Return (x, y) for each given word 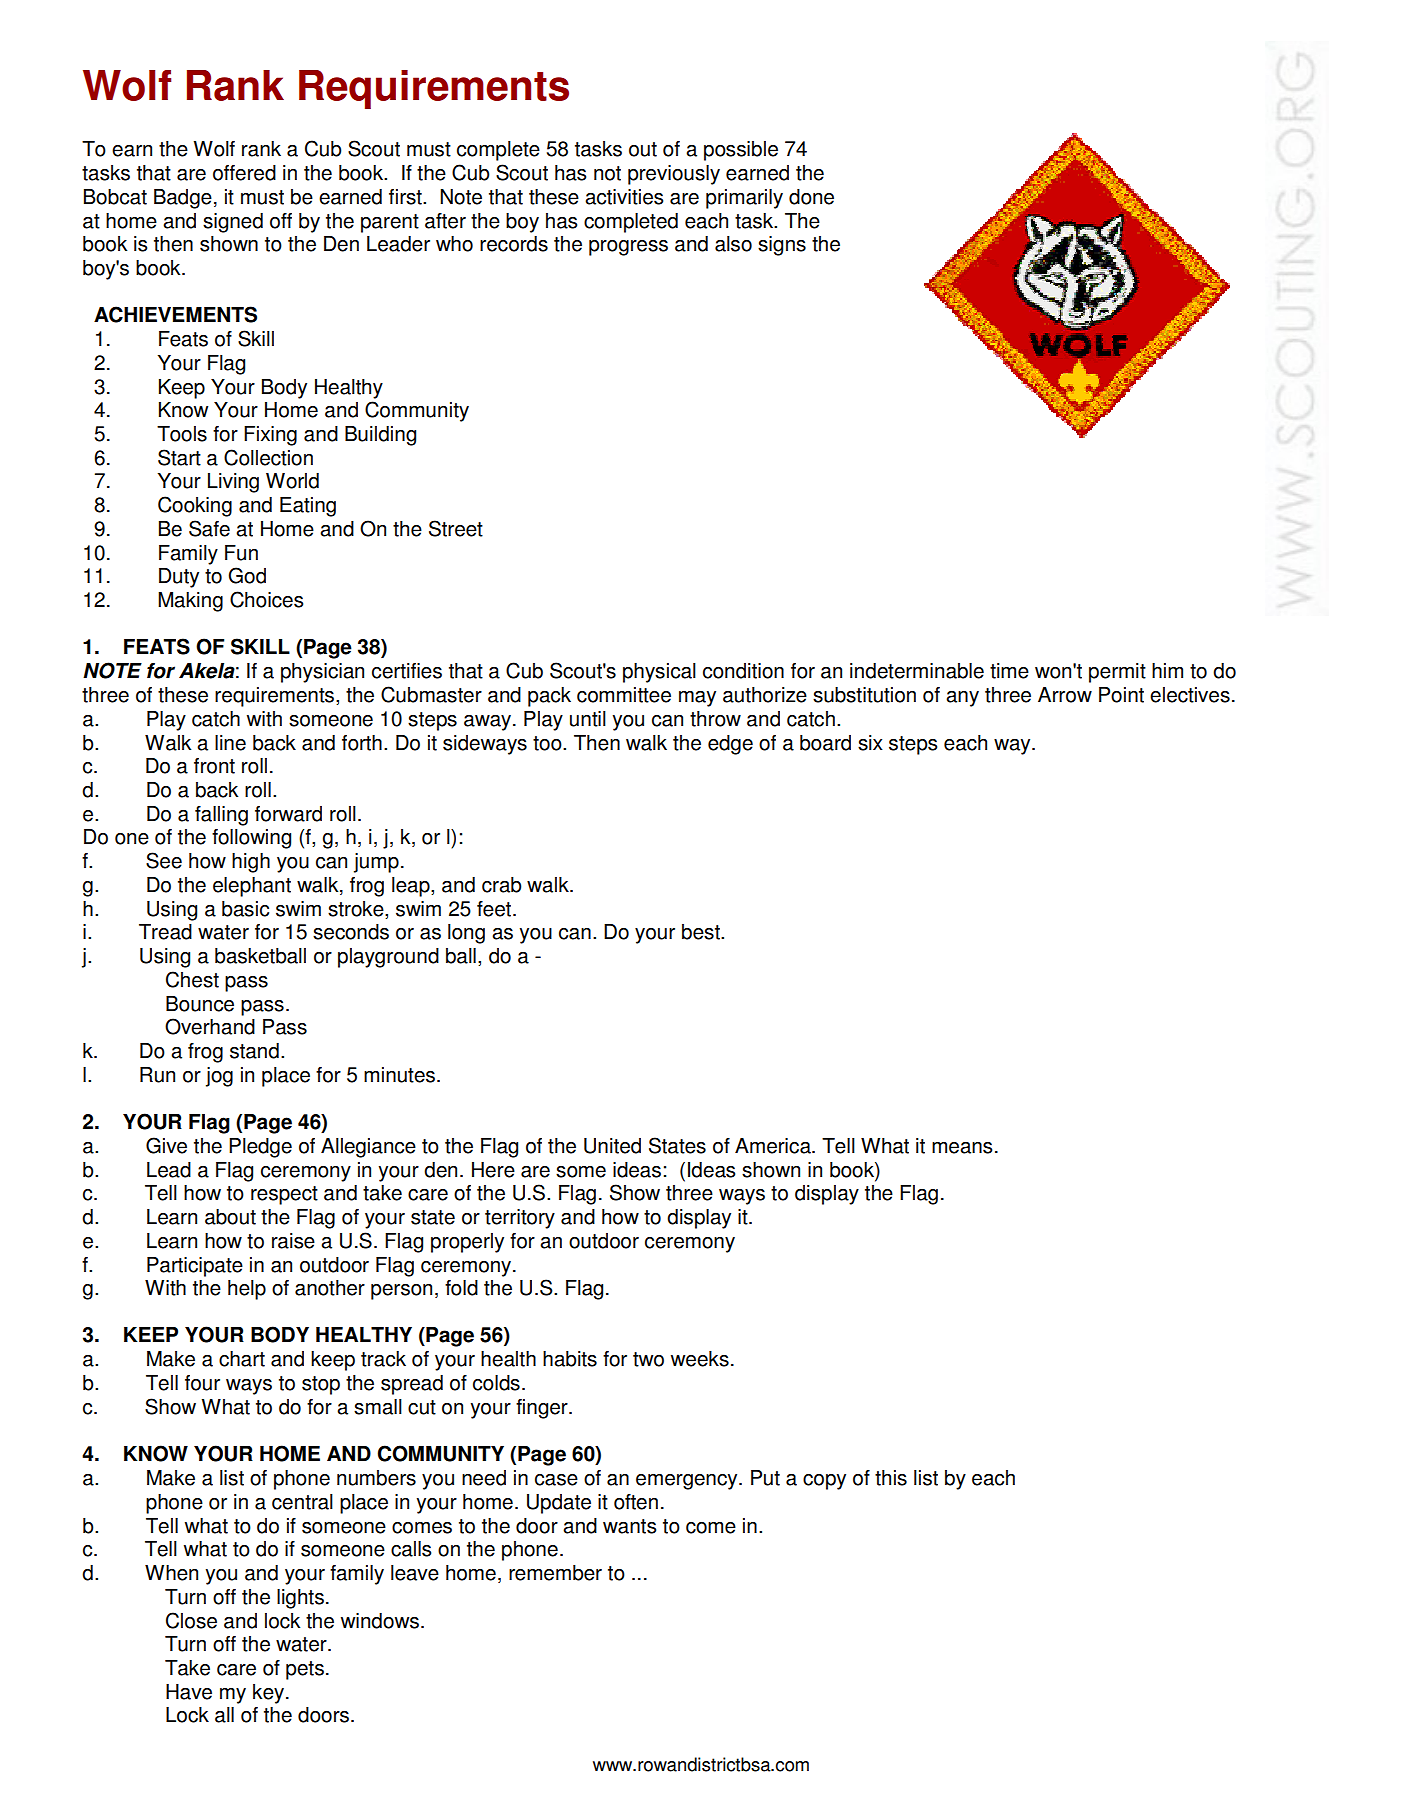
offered (244, 173)
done (811, 197)
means (962, 1148)
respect (284, 1195)
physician (322, 673)
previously (674, 175)
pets (305, 1670)
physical (659, 673)
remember (555, 1573)
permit (1117, 673)
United (612, 1146)
